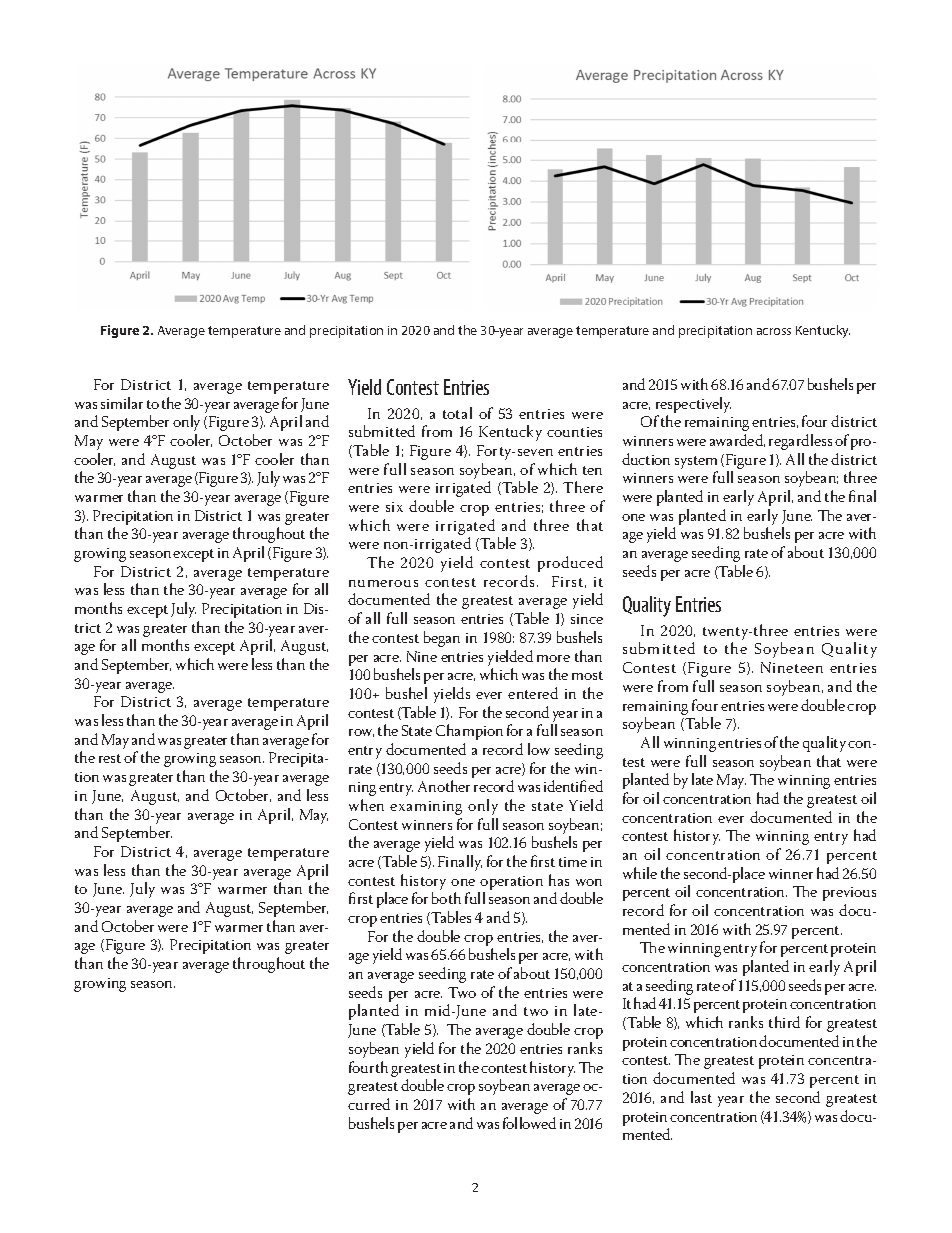 The height and width of the document is (1233, 952). What do you see at coordinates (784, 1022) in the document?
I see `third` at bounding box center [784, 1022].
